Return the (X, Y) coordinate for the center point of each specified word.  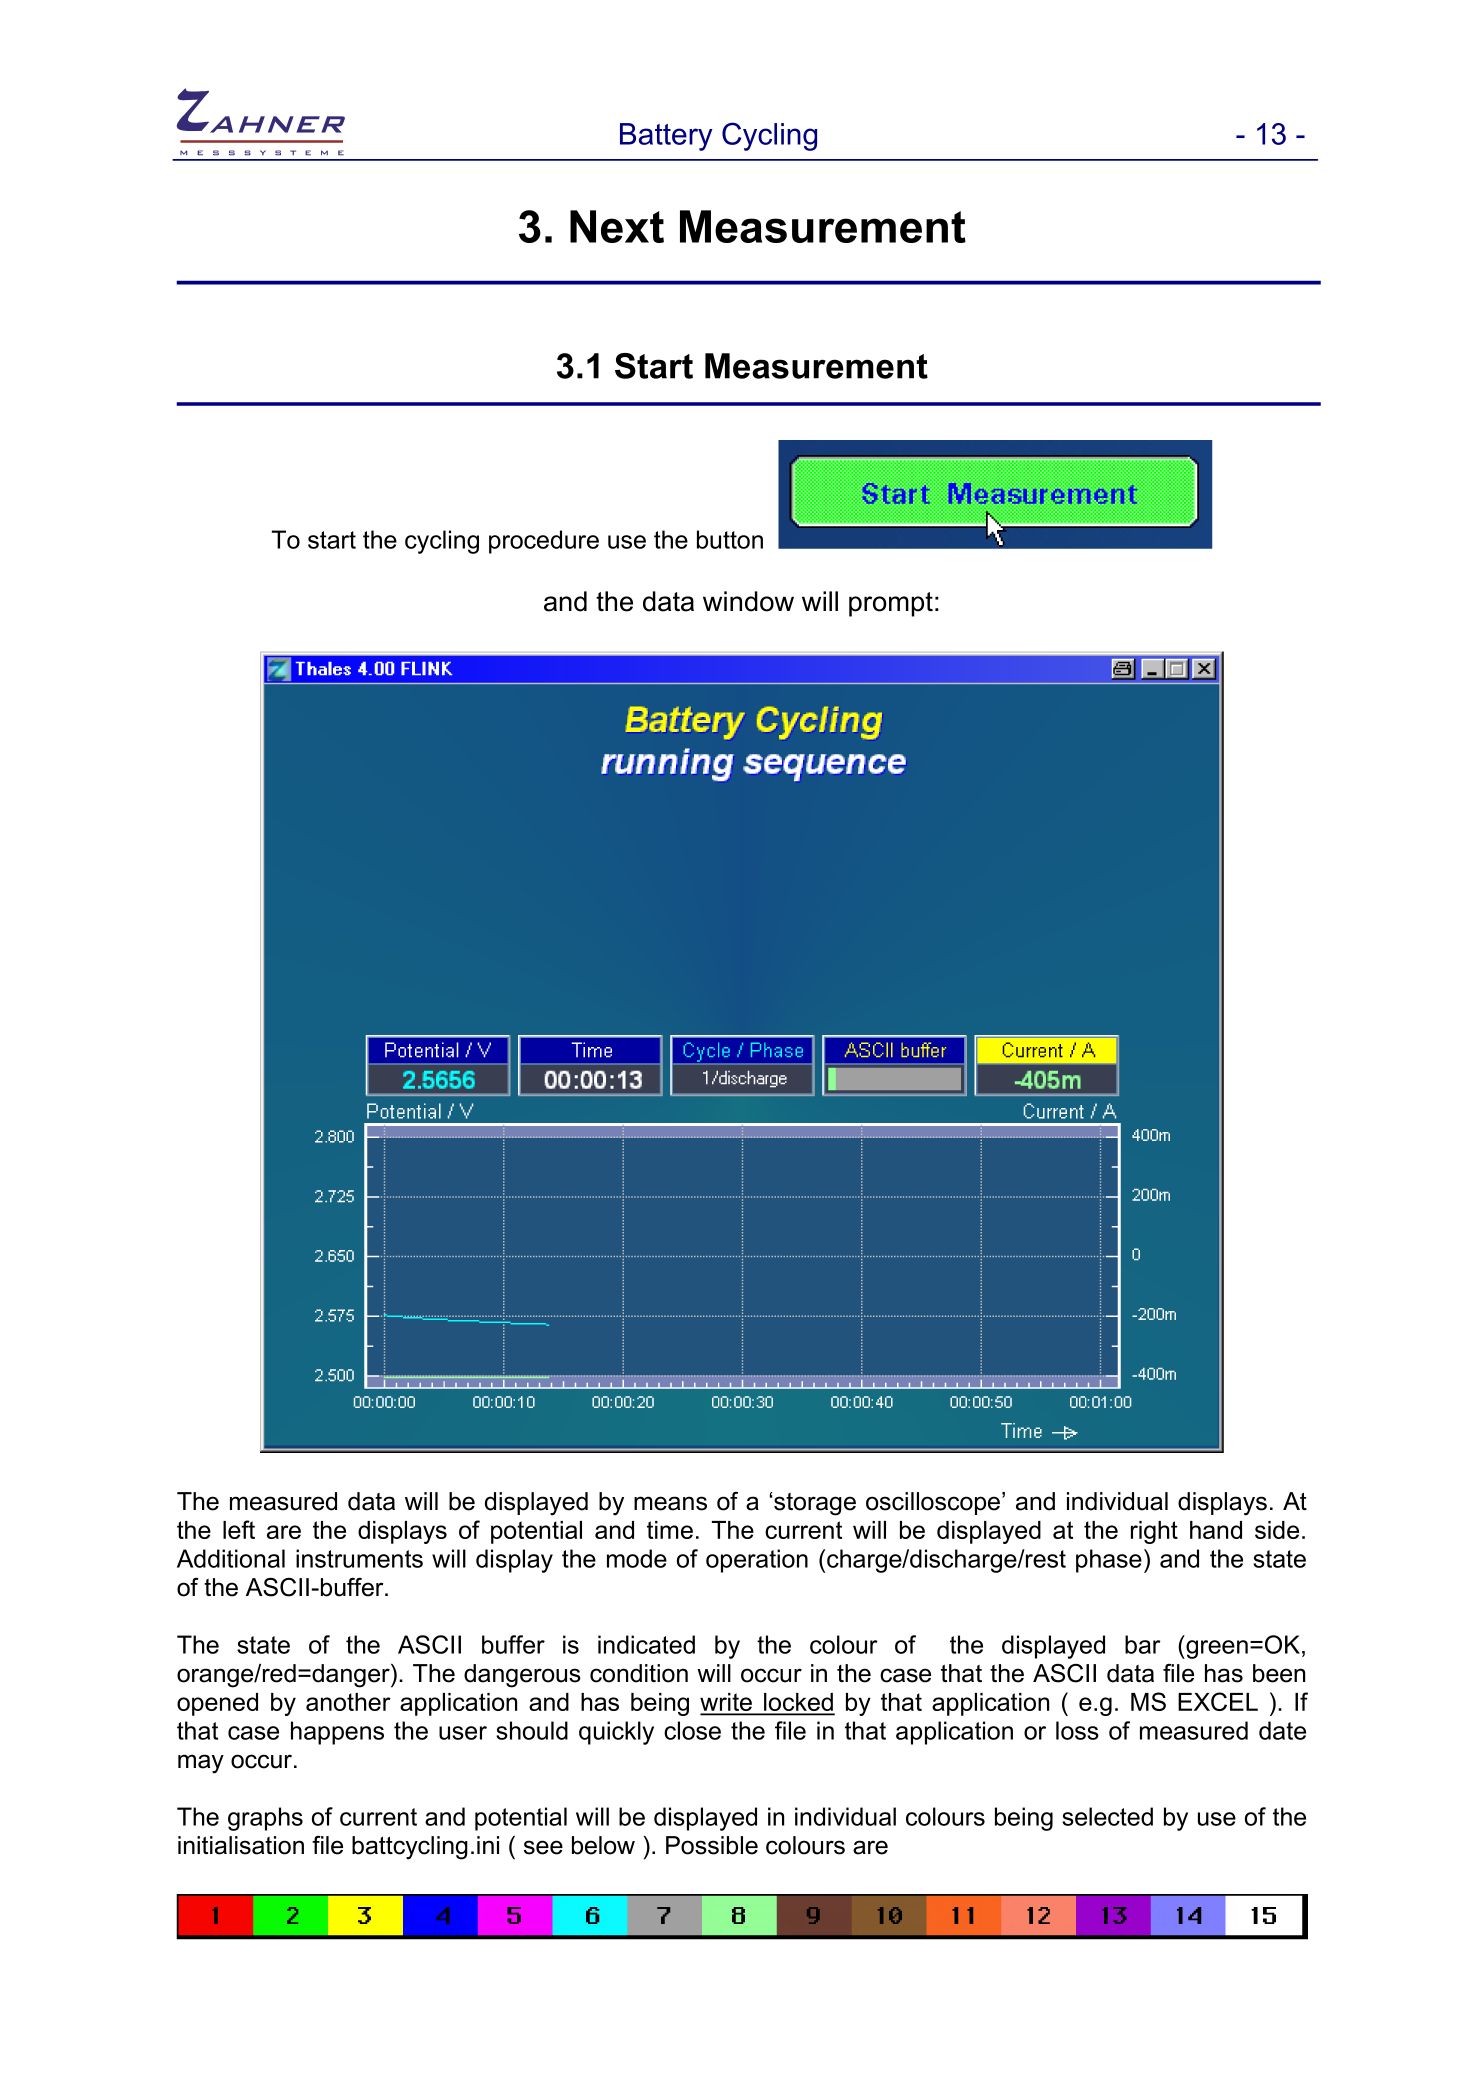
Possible (712, 1845)
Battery (666, 137)
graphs (265, 1819)
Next (617, 226)
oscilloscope (934, 1503)
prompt (891, 604)
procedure (544, 542)
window (748, 601)
